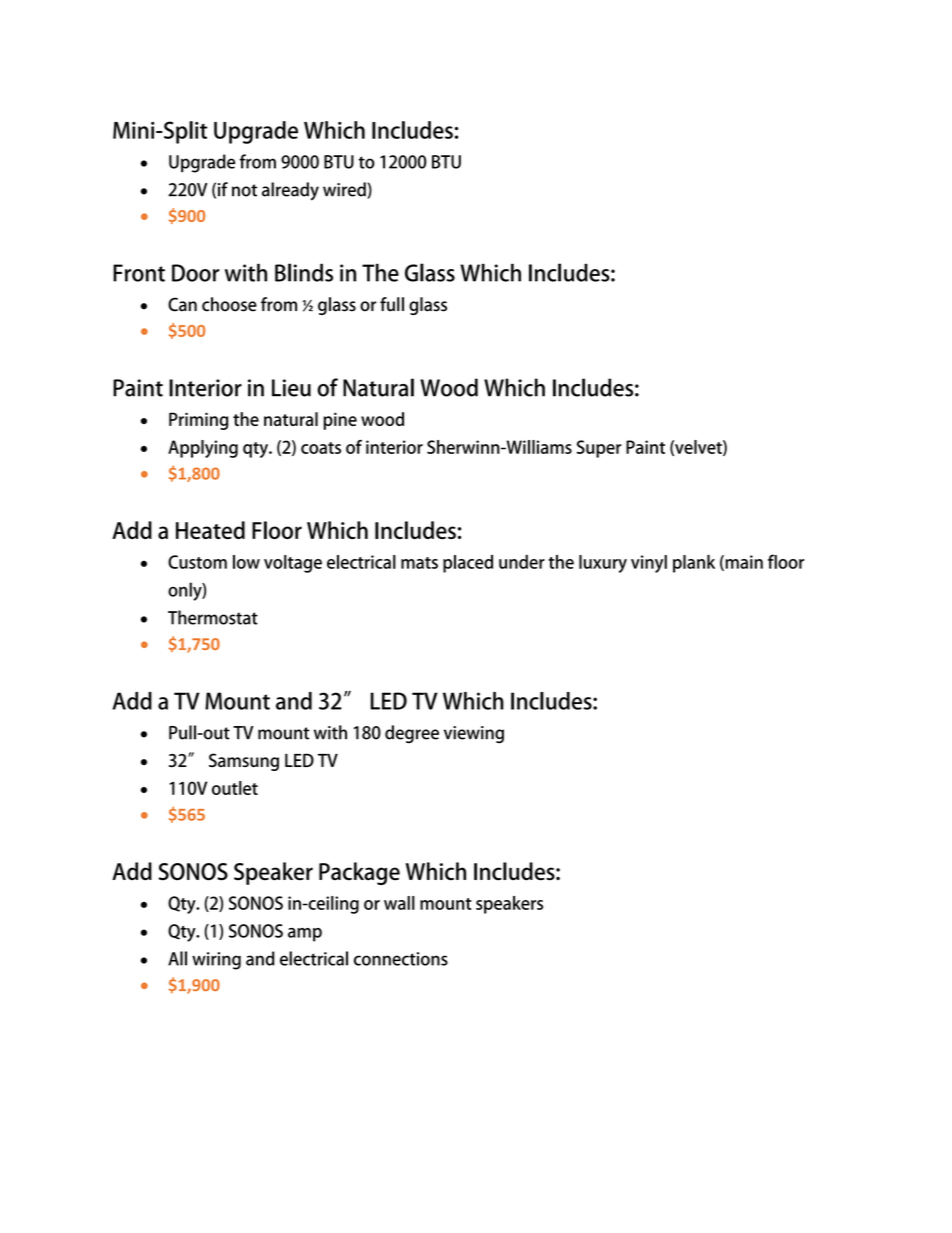 Image resolution: width=952 pixels, height=1233 pixels. What do you see at coordinates (345, 190) in the screenshot?
I see `wired` at bounding box center [345, 190].
